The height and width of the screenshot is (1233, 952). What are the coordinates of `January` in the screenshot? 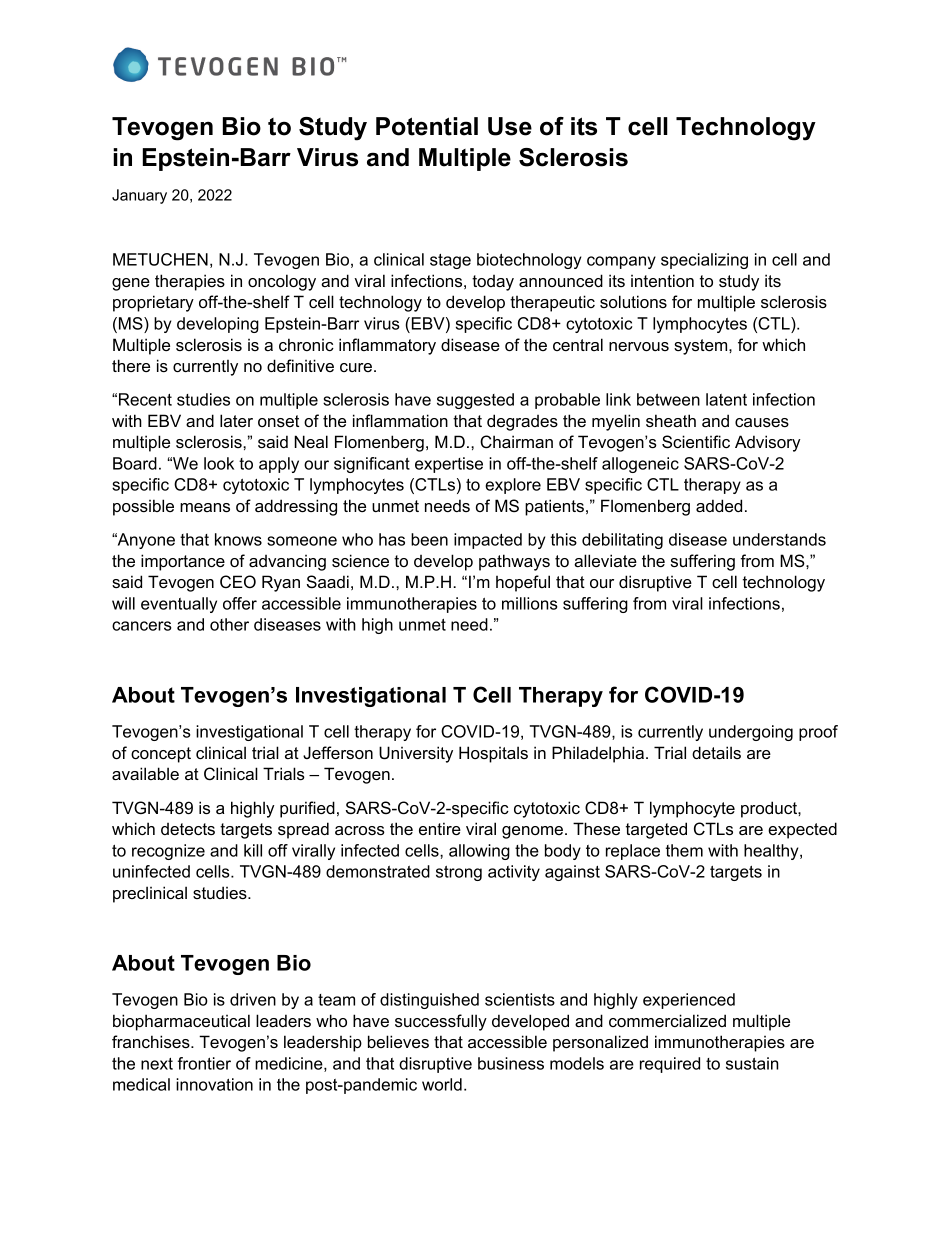 It's located at (139, 196).
